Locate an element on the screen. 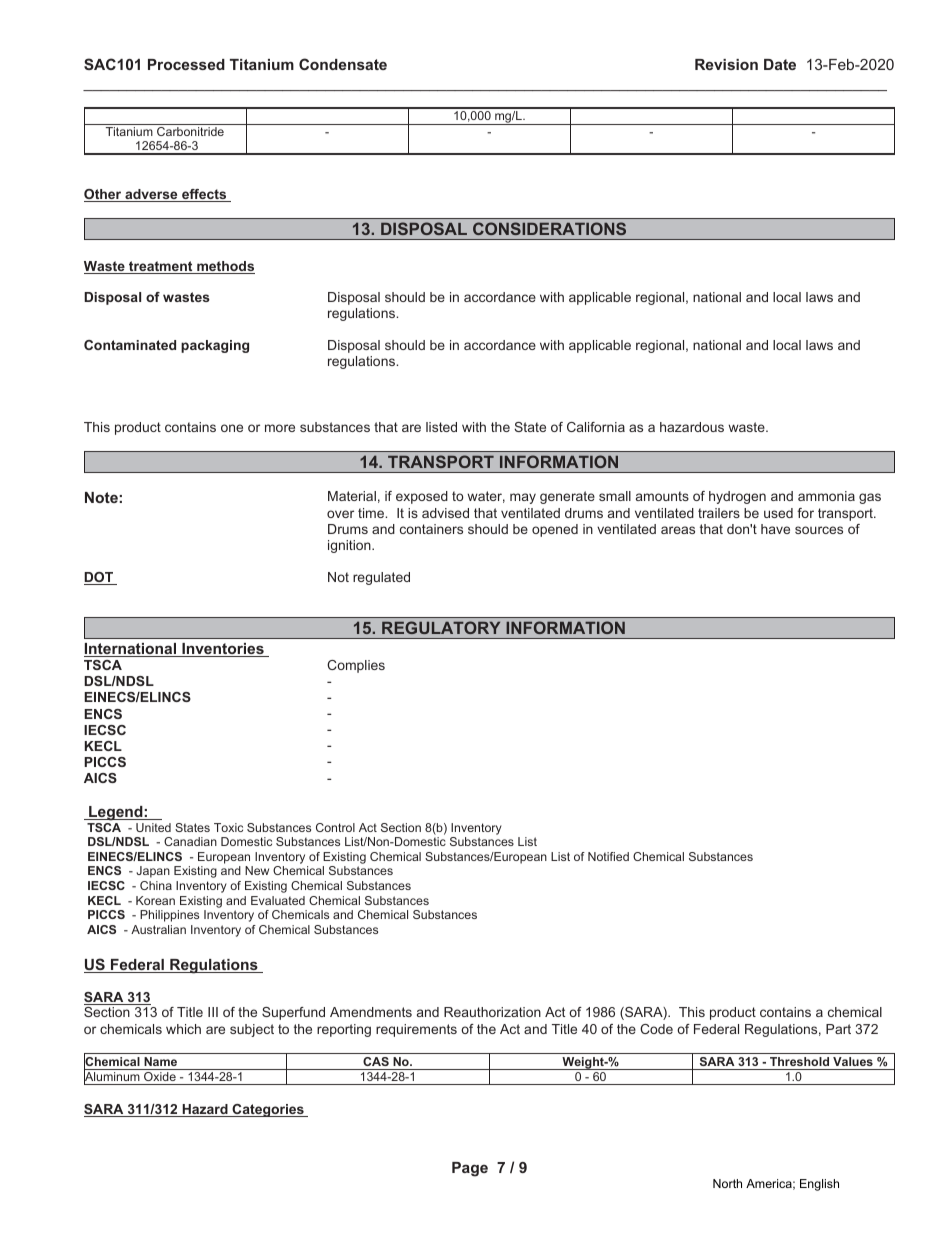  Condensate is located at coordinates (343, 64).
